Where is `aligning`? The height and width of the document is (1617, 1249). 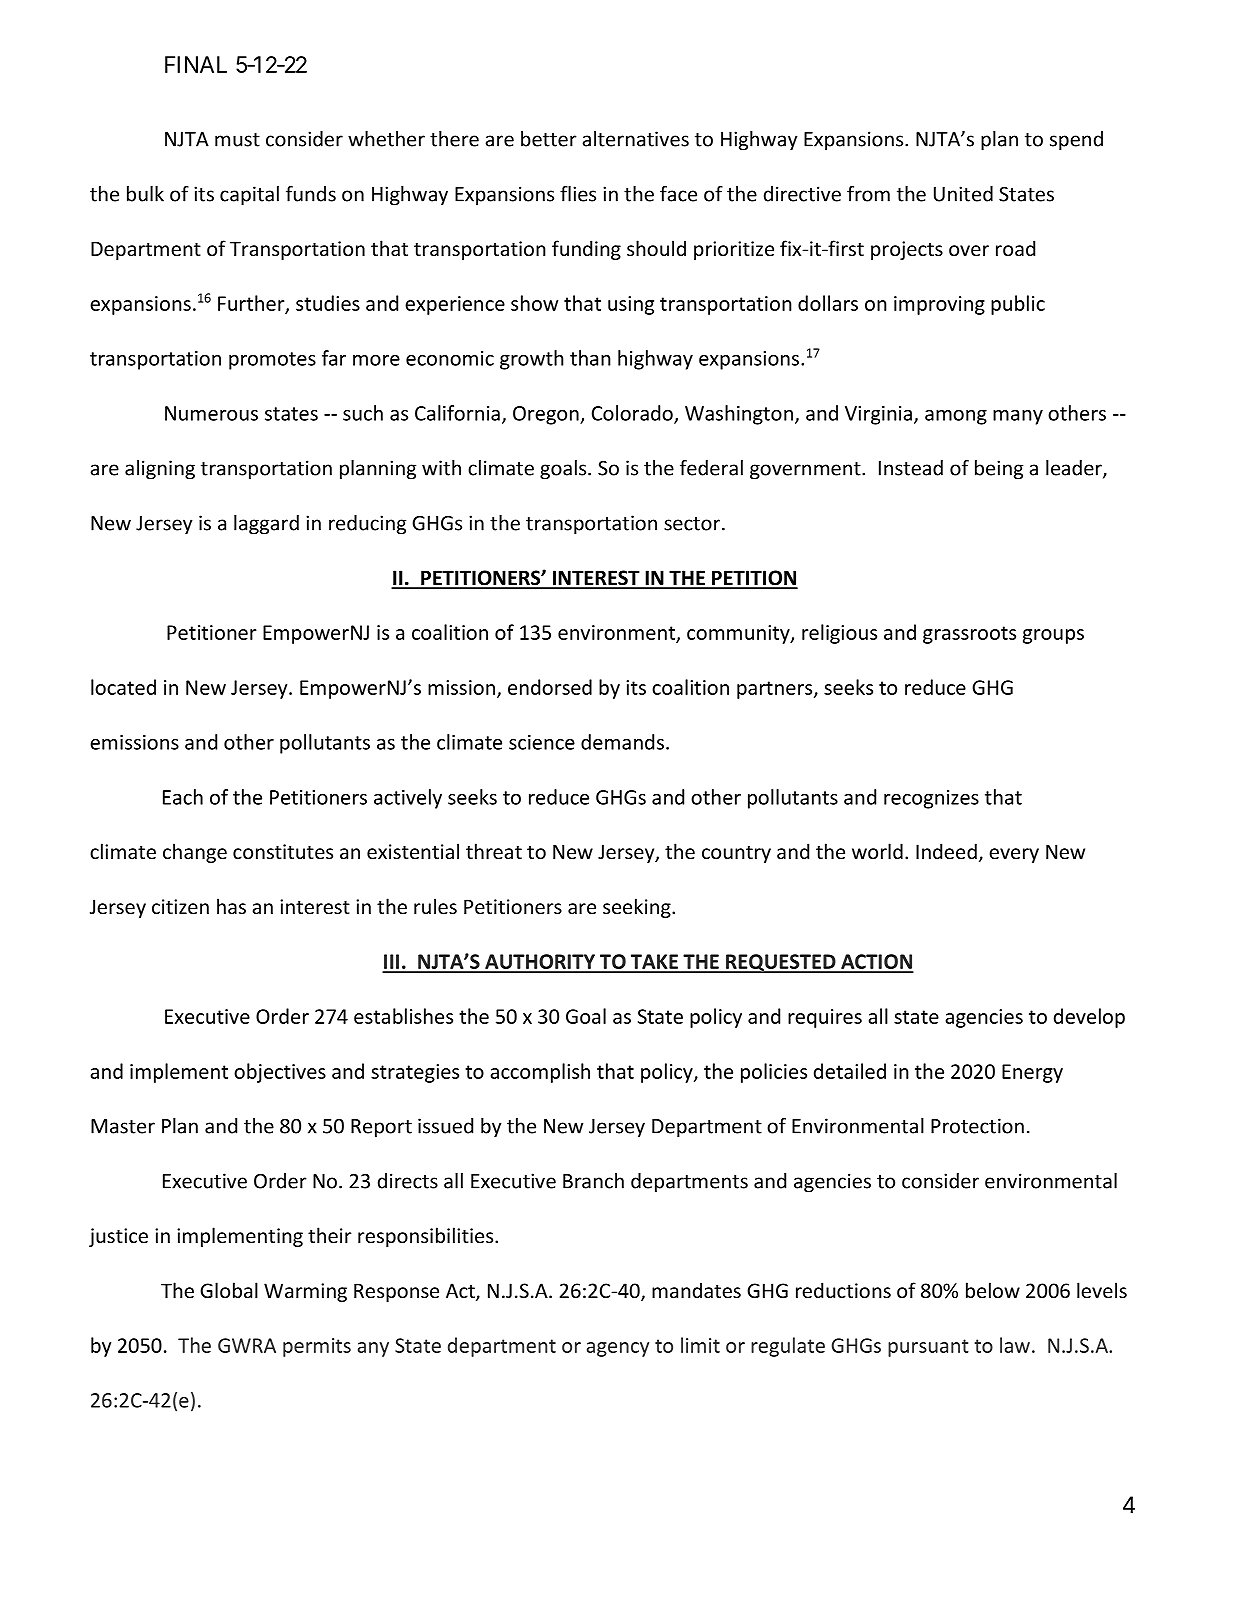
aligning is located at coordinates (160, 470).
